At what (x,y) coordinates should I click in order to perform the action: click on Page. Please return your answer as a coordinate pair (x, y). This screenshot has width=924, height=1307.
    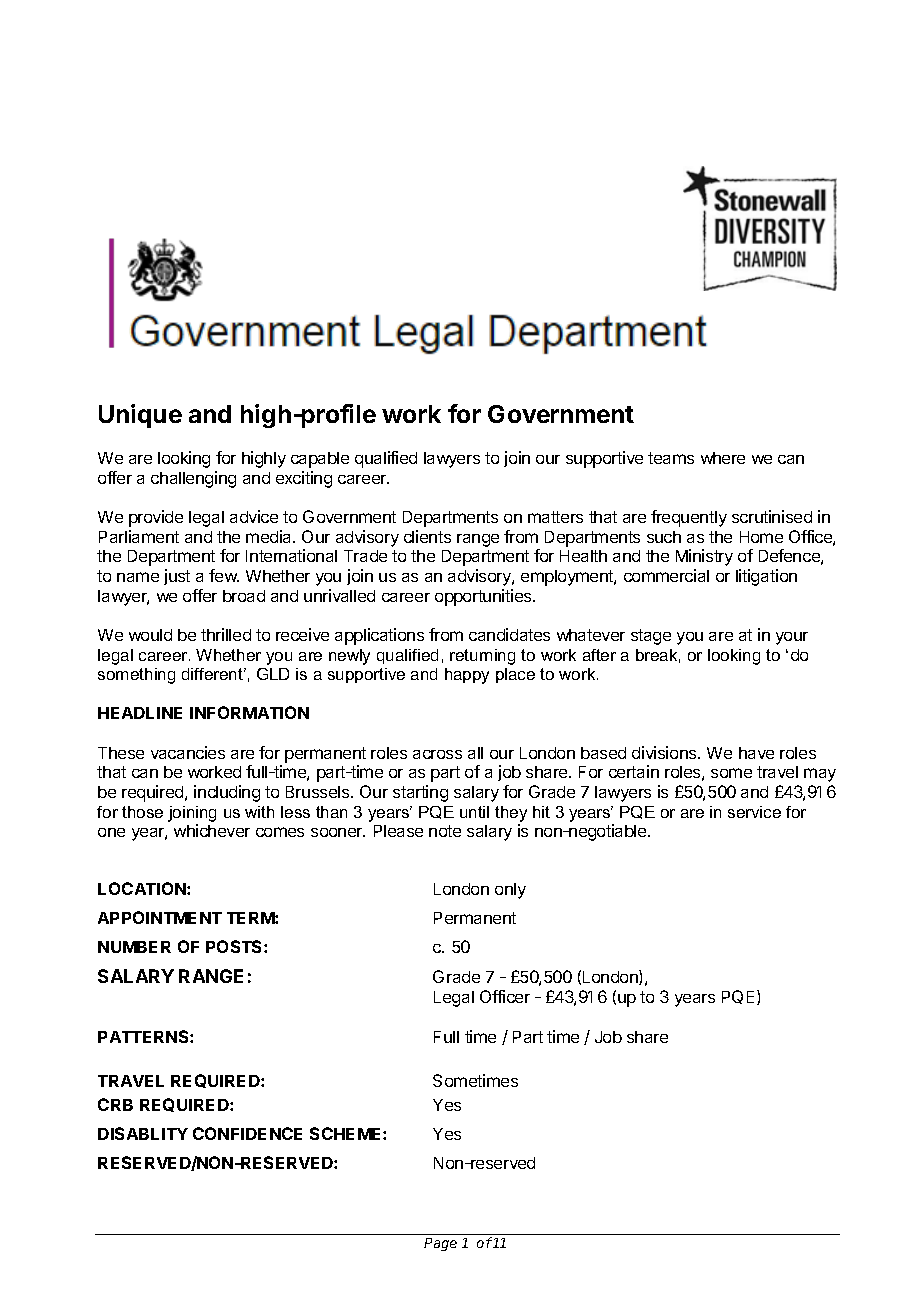
    Looking at the image, I should click on (440, 1244).
